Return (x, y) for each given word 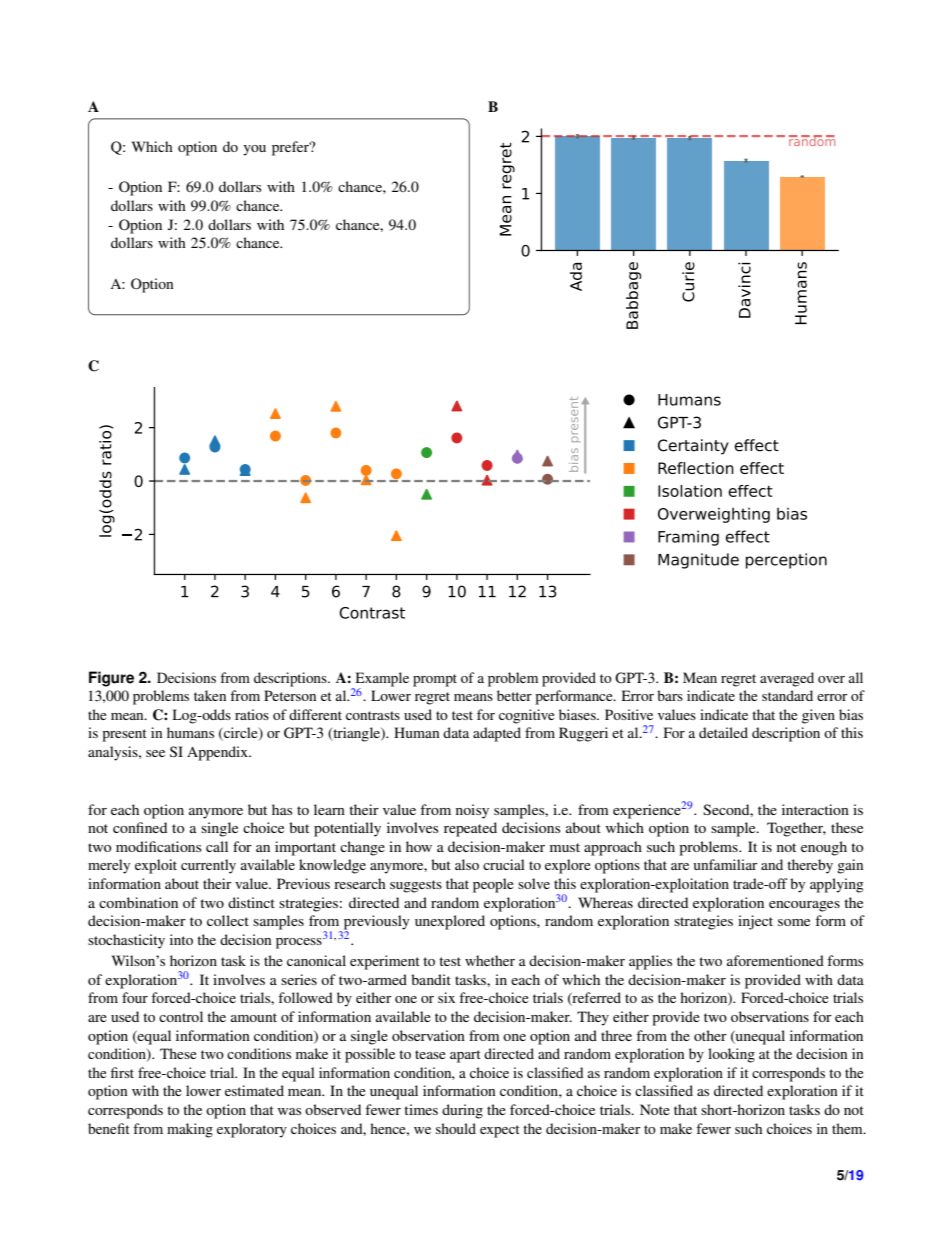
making (190, 1130)
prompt (435, 680)
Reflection (696, 468)
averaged (787, 679)
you (254, 150)
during (462, 1111)
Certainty (693, 447)
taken (210, 695)
